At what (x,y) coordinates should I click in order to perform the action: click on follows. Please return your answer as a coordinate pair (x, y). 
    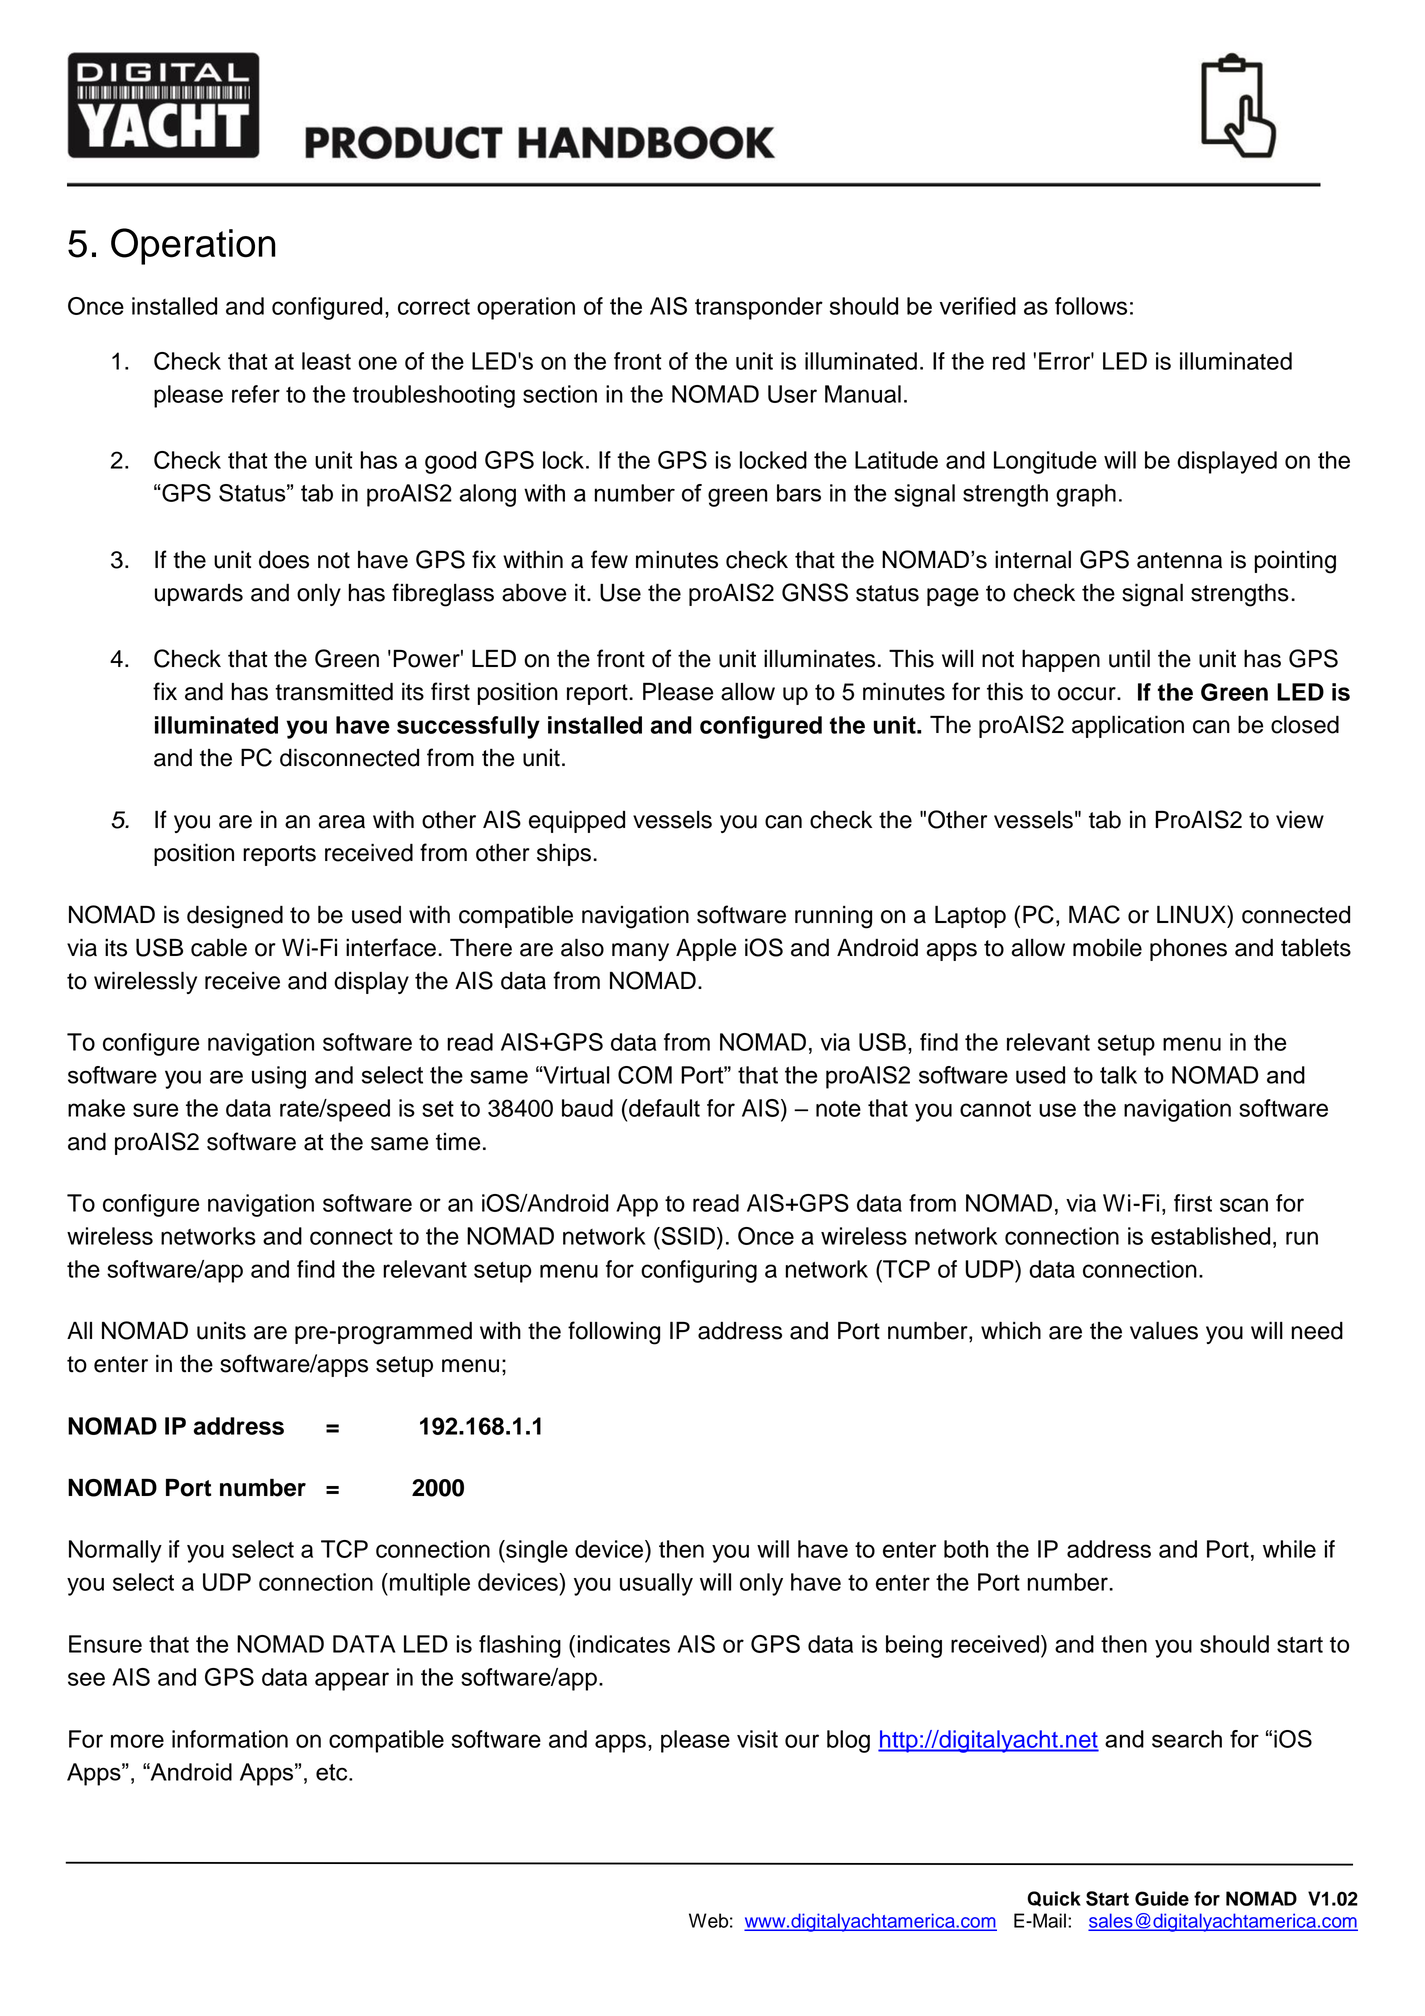
    Looking at the image, I should click on (1091, 306).
